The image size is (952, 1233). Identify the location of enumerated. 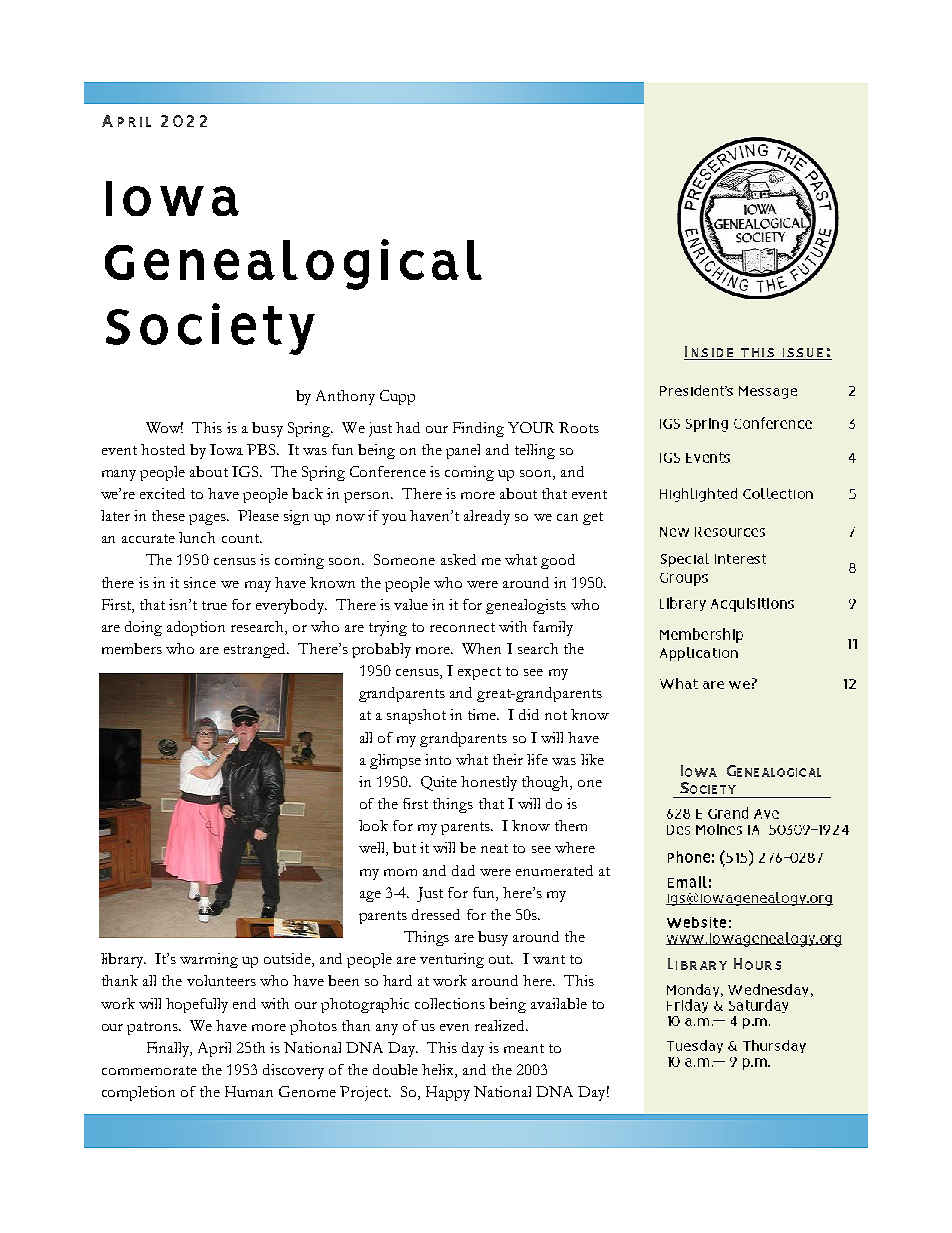
(554, 870).
